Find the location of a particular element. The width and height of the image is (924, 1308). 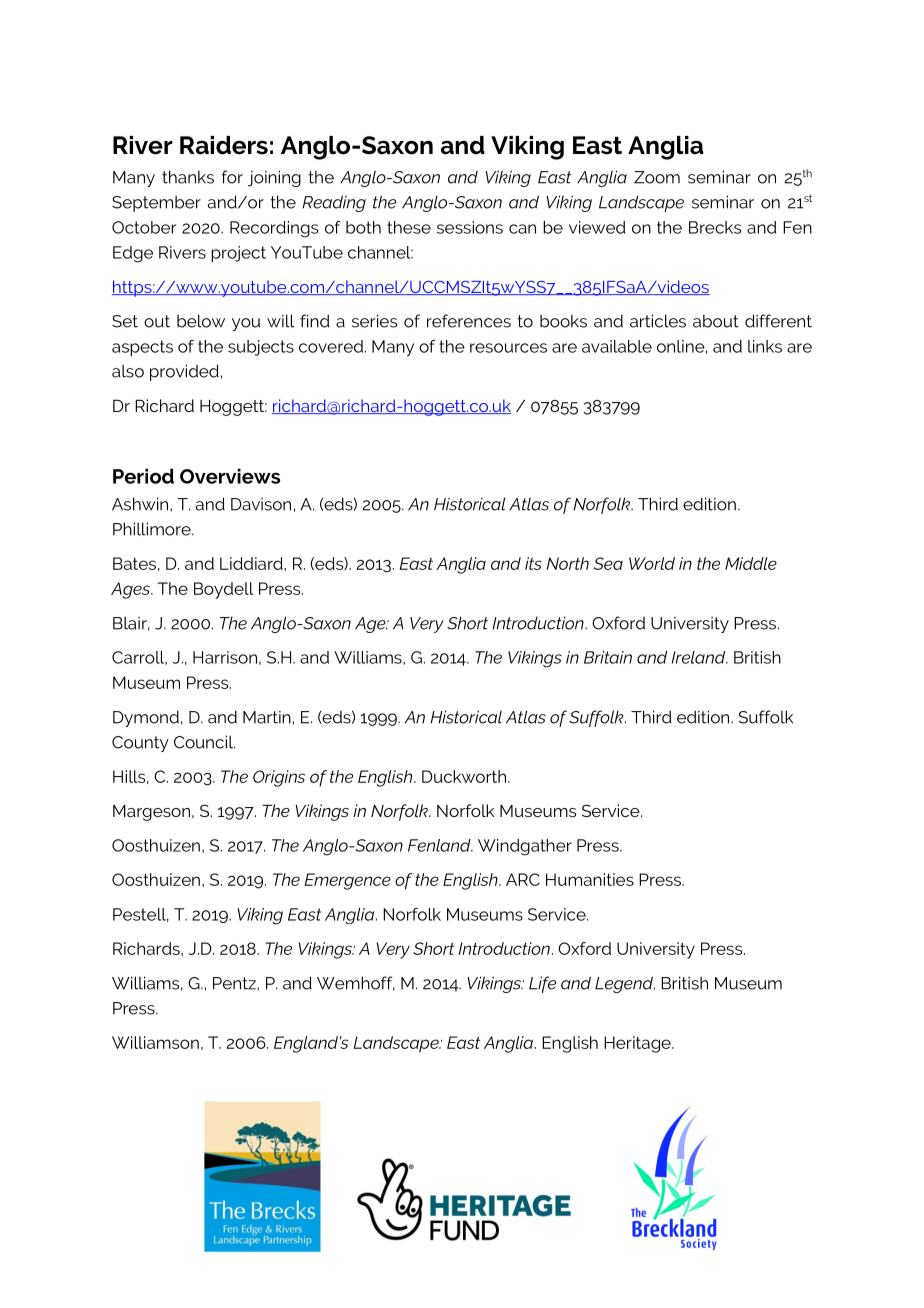

County is located at coordinates (140, 744).
